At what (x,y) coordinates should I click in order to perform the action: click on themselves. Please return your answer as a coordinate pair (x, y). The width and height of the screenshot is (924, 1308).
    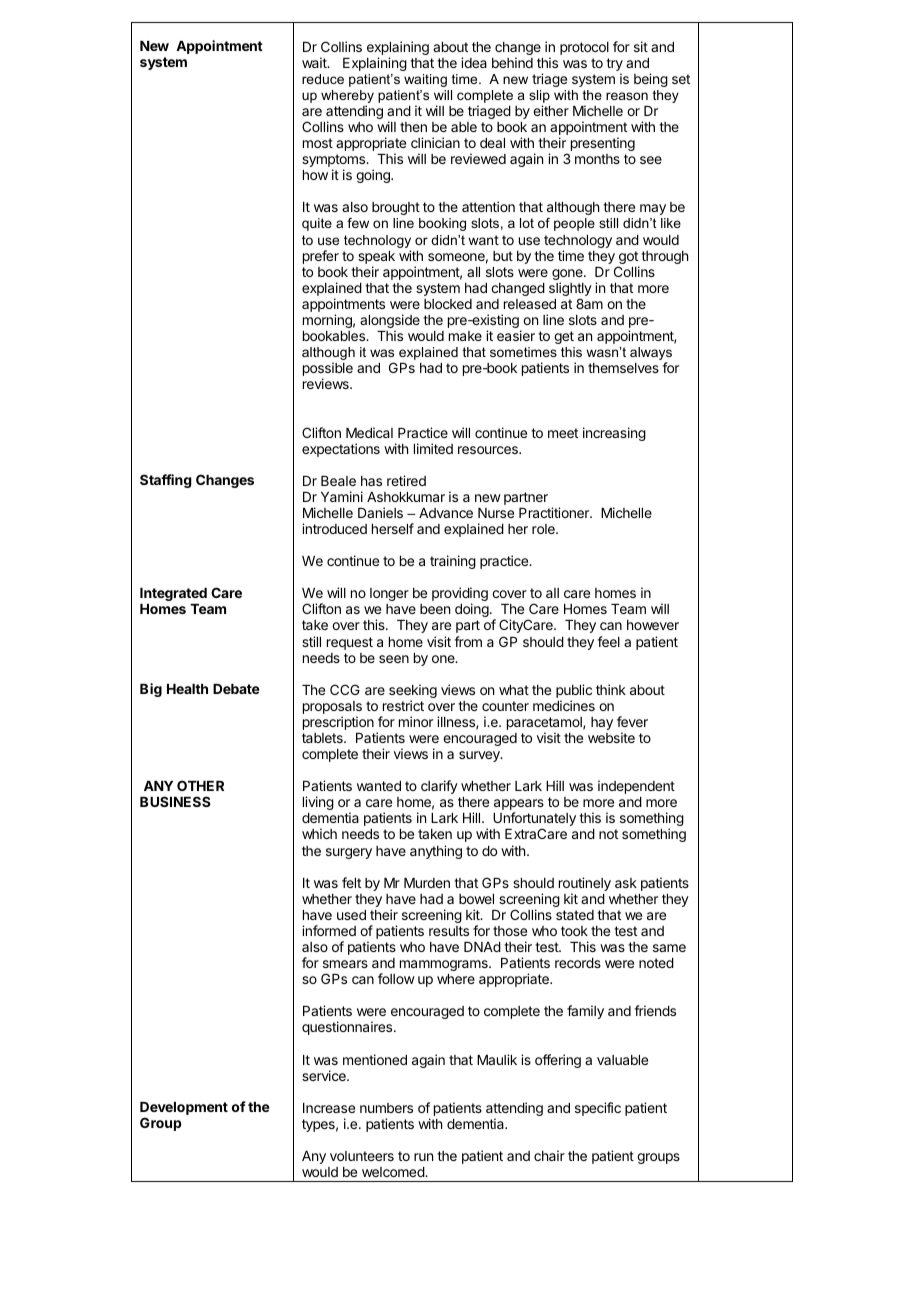
    Looking at the image, I should click on (623, 368).
